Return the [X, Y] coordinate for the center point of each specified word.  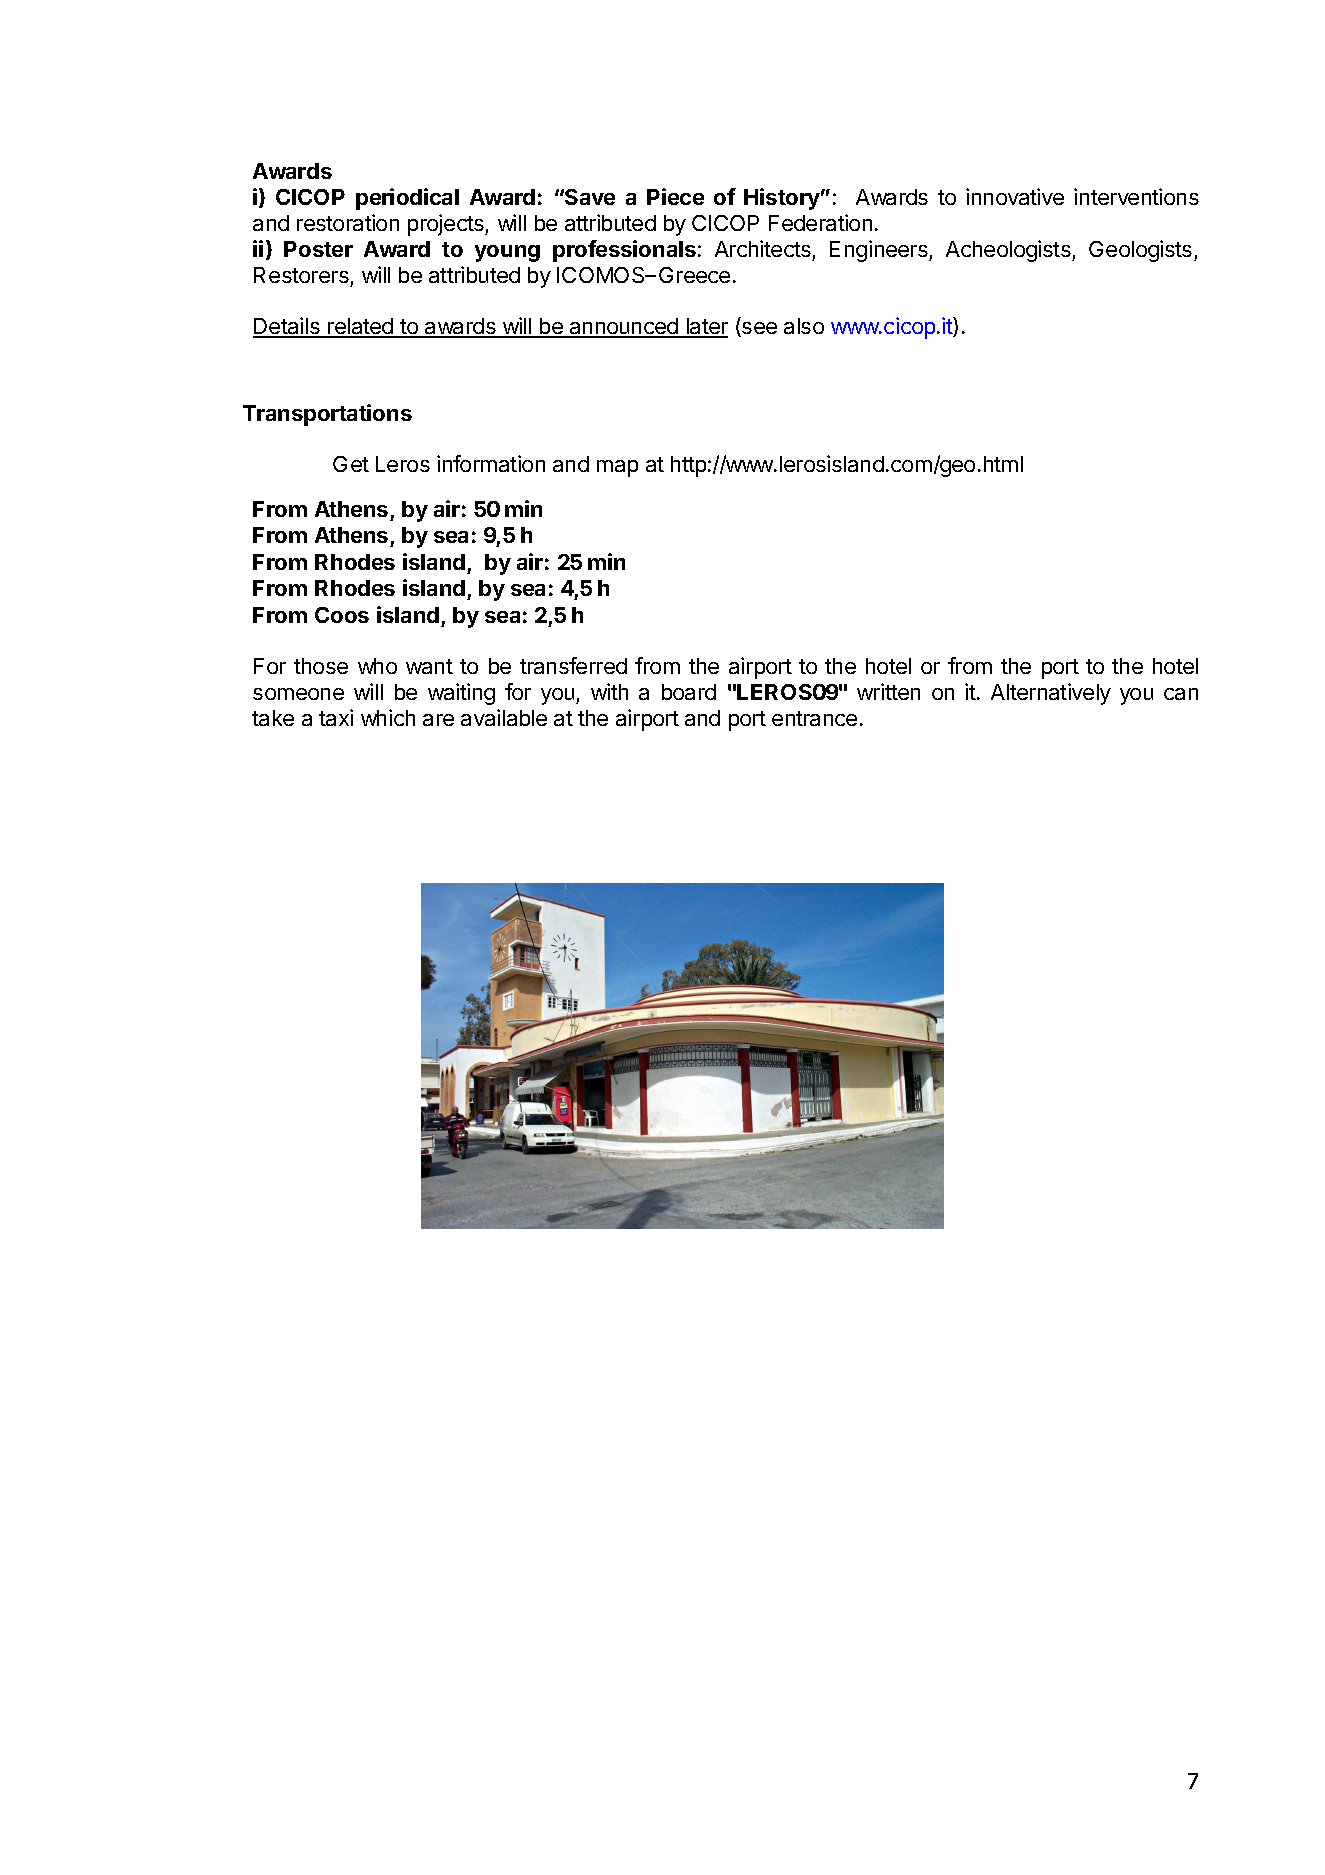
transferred [573, 665]
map [617, 468]
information [491, 463]
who [377, 666]
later [706, 327]
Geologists [1142, 251]
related [360, 327]
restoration [348, 222]
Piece [675, 196]
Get [351, 464]
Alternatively [1051, 694]
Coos [342, 615]
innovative [1015, 196]
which [388, 717]
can [1181, 694]
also [804, 326]
